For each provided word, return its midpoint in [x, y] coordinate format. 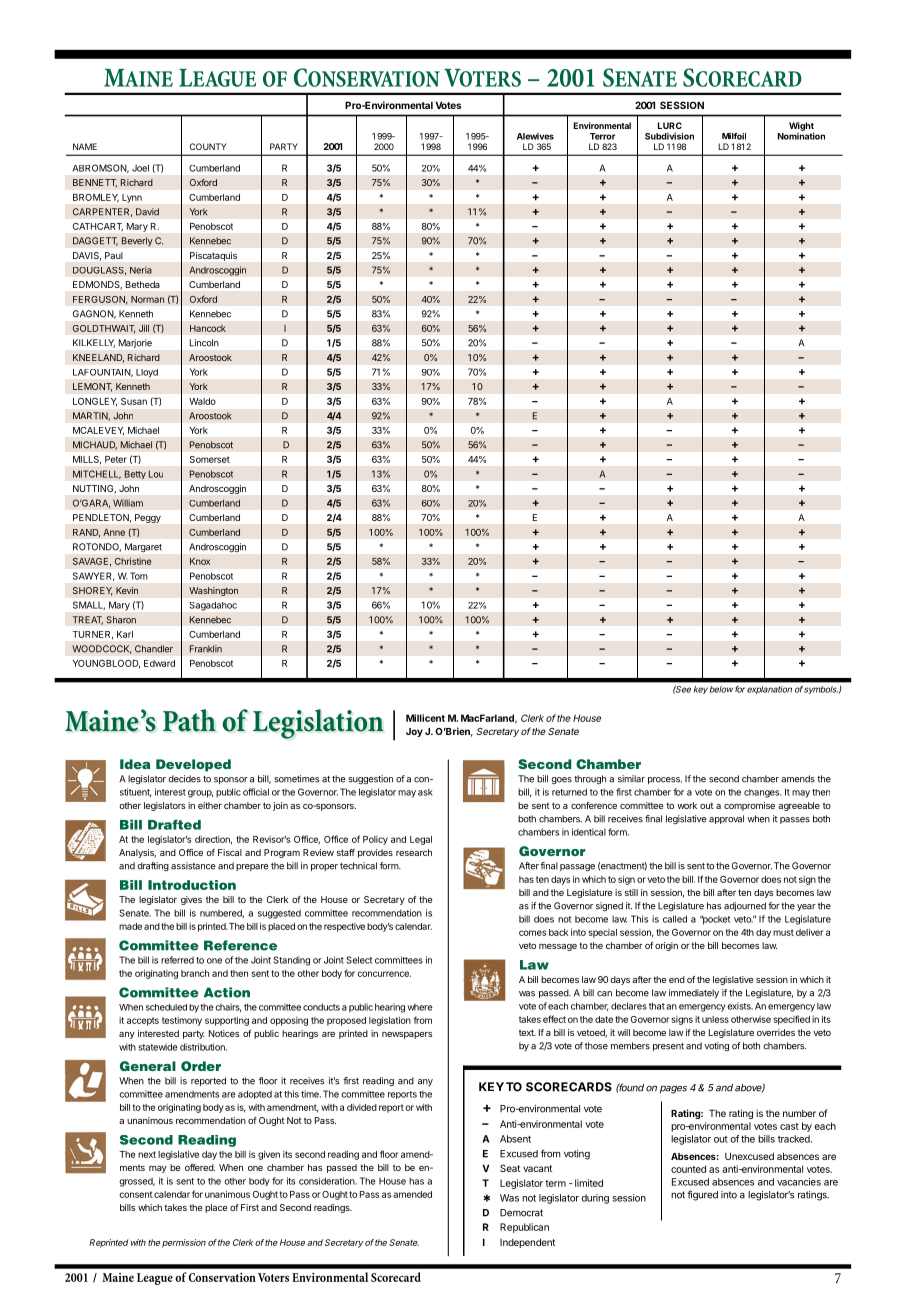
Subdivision [669, 136]
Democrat [521, 1213]
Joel [140, 168]
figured [702, 1195]
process [665, 780]
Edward [159, 663]
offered [200, 1167]
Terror [602, 136]
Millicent [425, 718]
